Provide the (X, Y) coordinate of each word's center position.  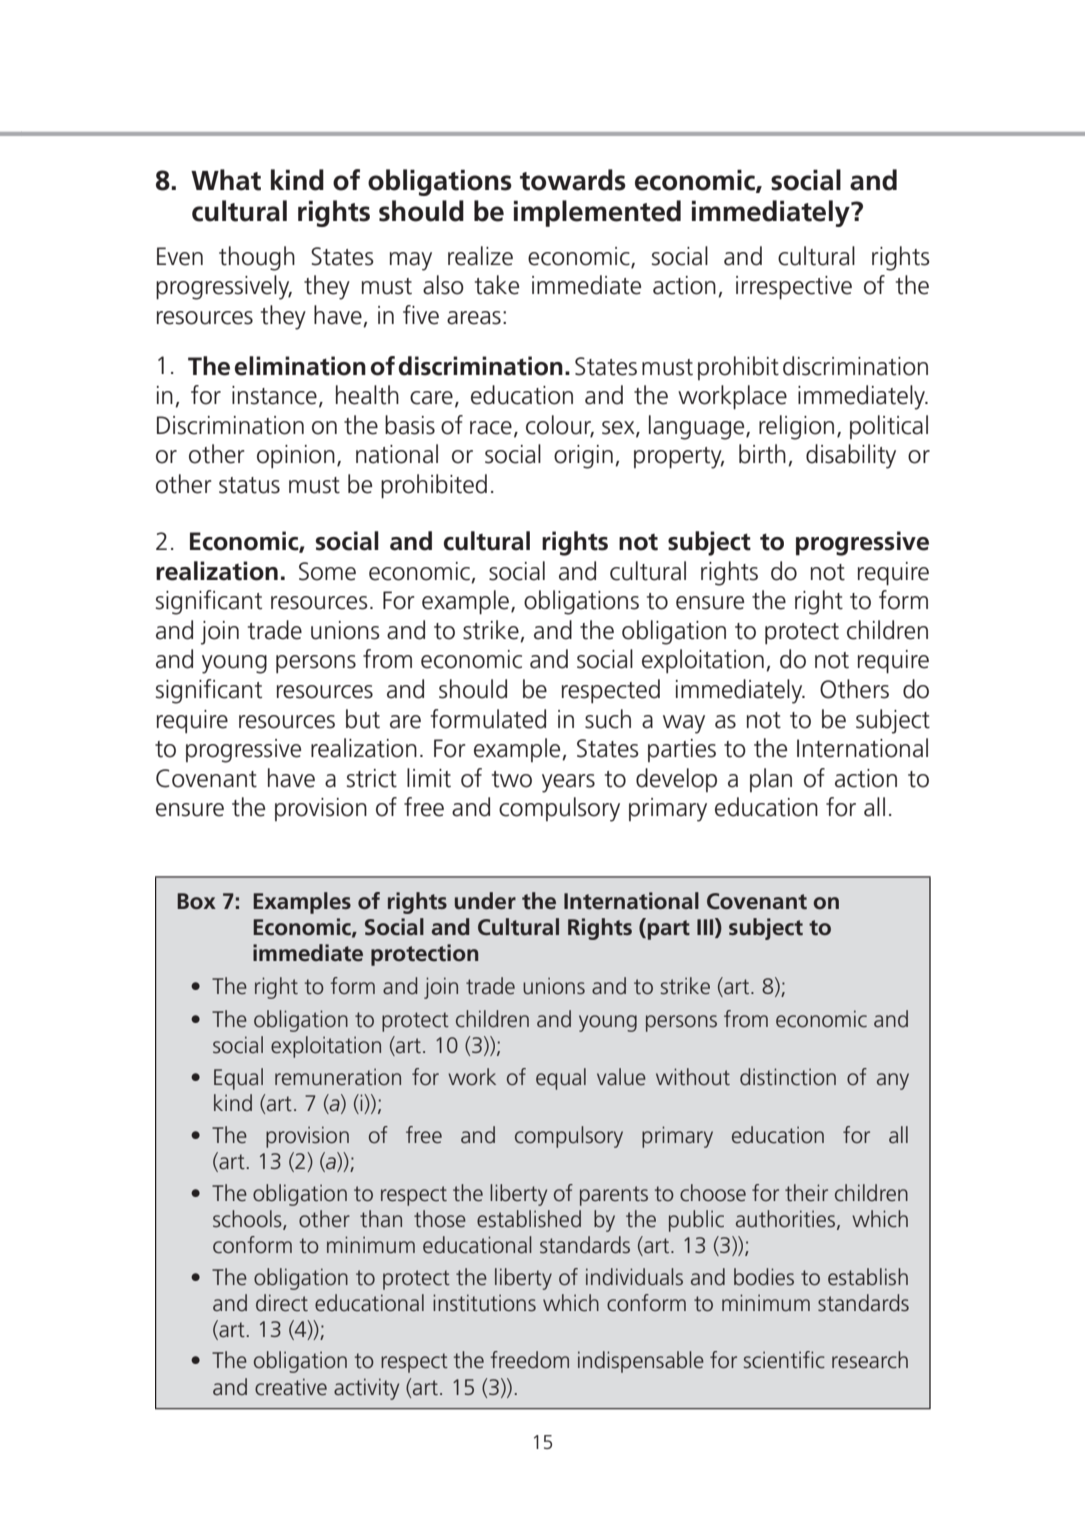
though (257, 258)
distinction (788, 1077)
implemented (597, 213)
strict (372, 778)
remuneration (338, 1077)
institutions (484, 1303)
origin (583, 457)
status (249, 485)
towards (573, 180)
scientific (784, 1360)
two (512, 779)
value (621, 1077)
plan (771, 780)
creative (291, 1387)
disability (851, 456)
